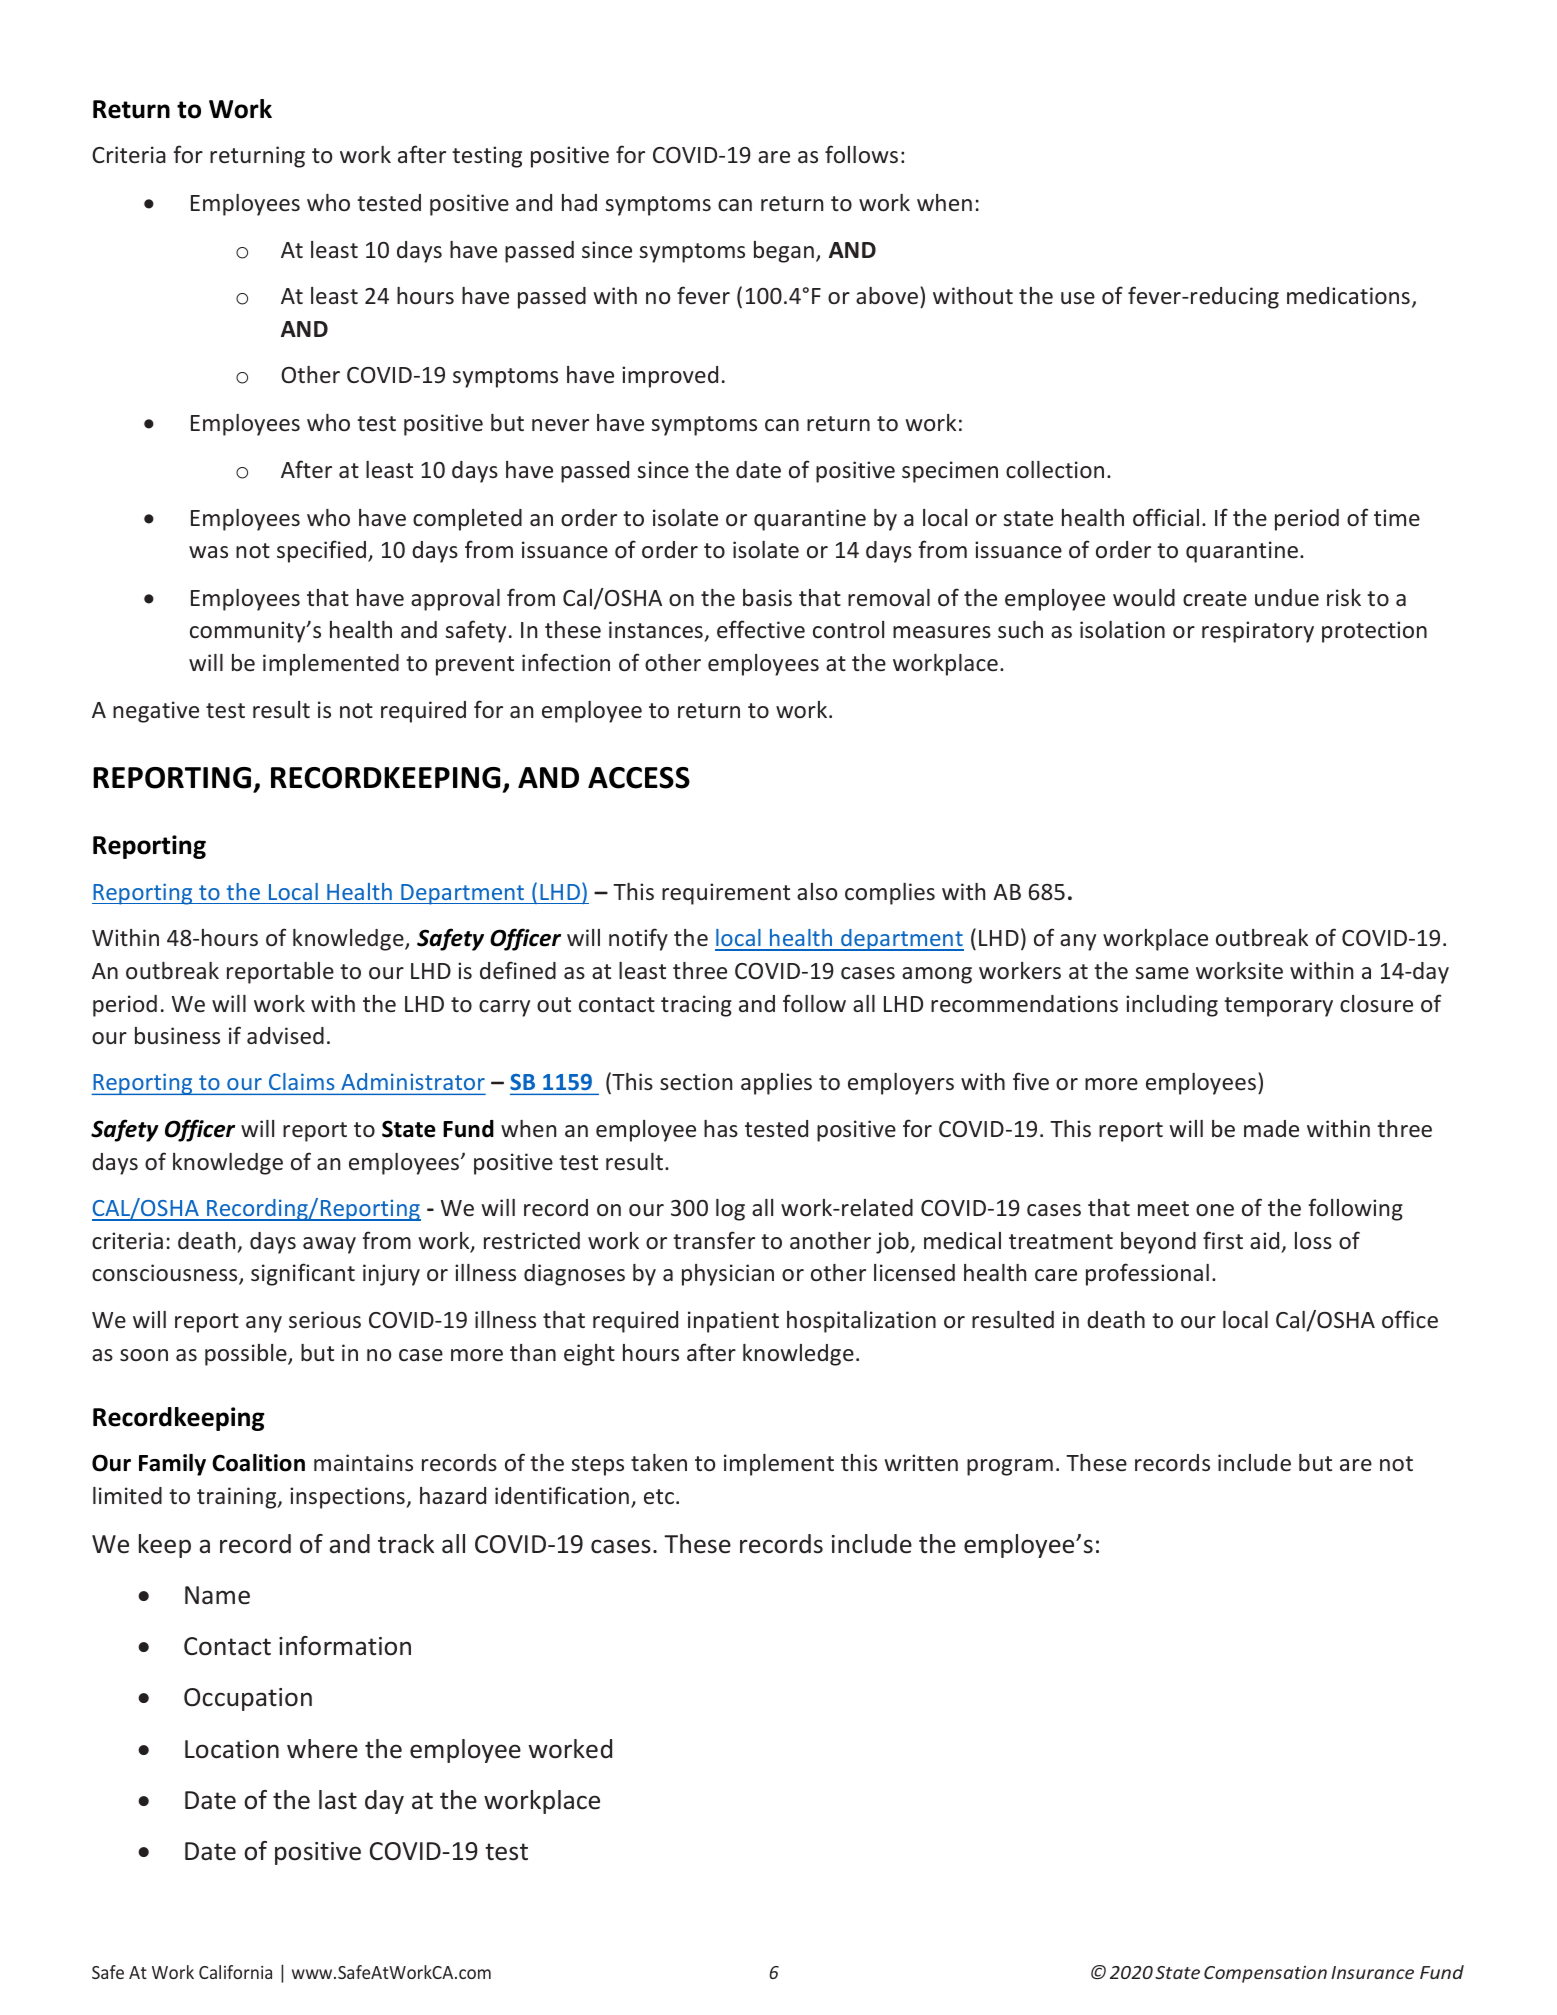 This page has width=1557, height=2015. I want to click on program, so click(1010, 1467).
